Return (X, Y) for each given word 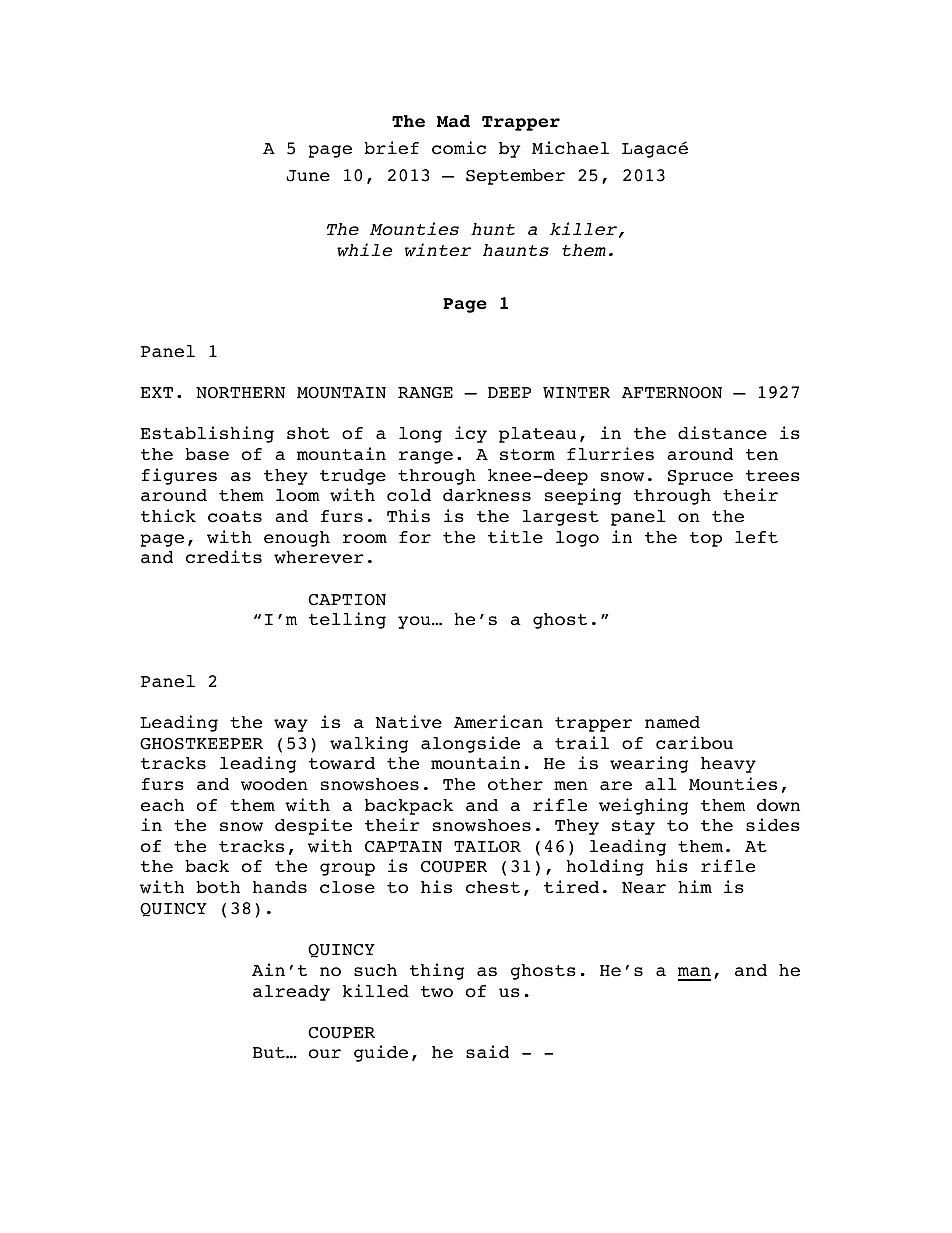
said (487, 1052)
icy (471, 434)
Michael (570, 148)
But (270, 1052)
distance (722, 433)
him (695, 886)
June (308, 176)
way (291, 725)
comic (459, 148)
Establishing (207, 434)
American (498, 722)
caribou (694, 743)
